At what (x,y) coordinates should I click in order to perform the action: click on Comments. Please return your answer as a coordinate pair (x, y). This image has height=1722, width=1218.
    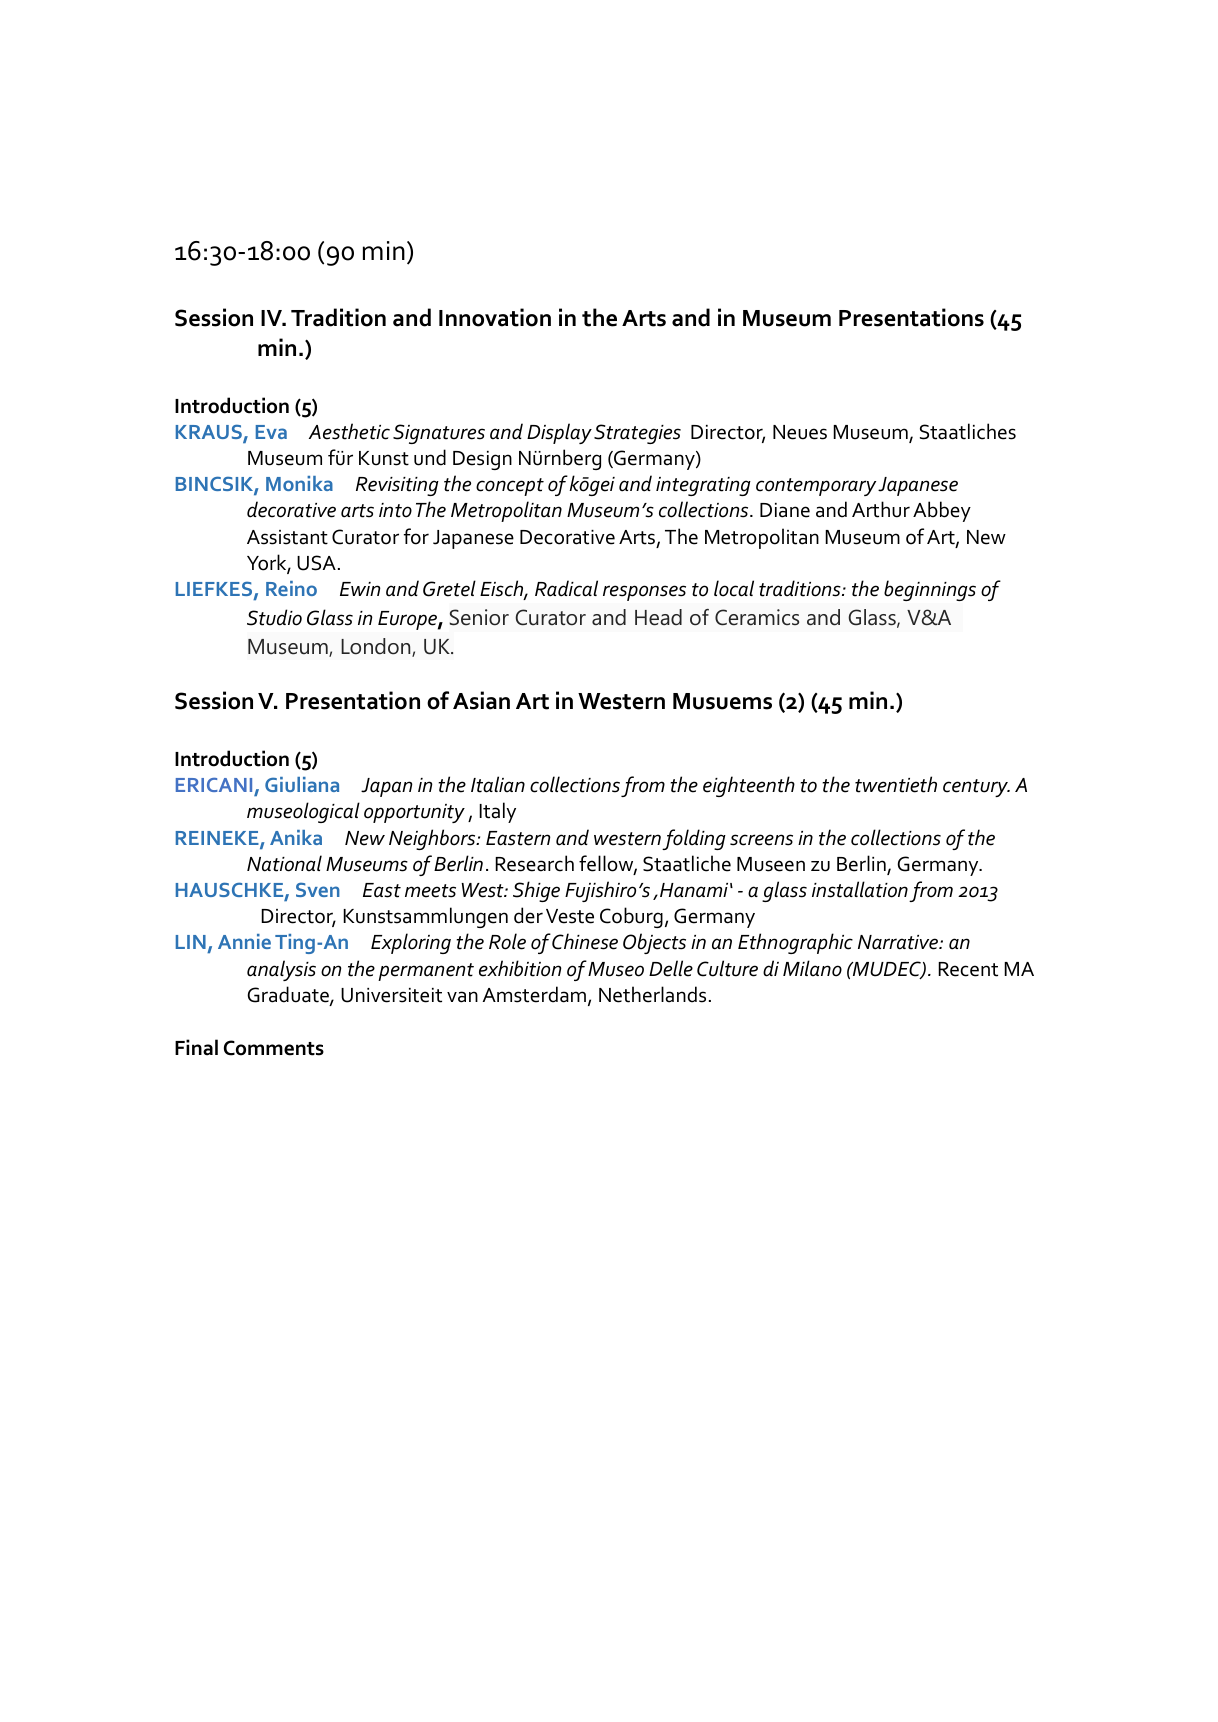
    Looking at the image, I should click on (274, 1048).
